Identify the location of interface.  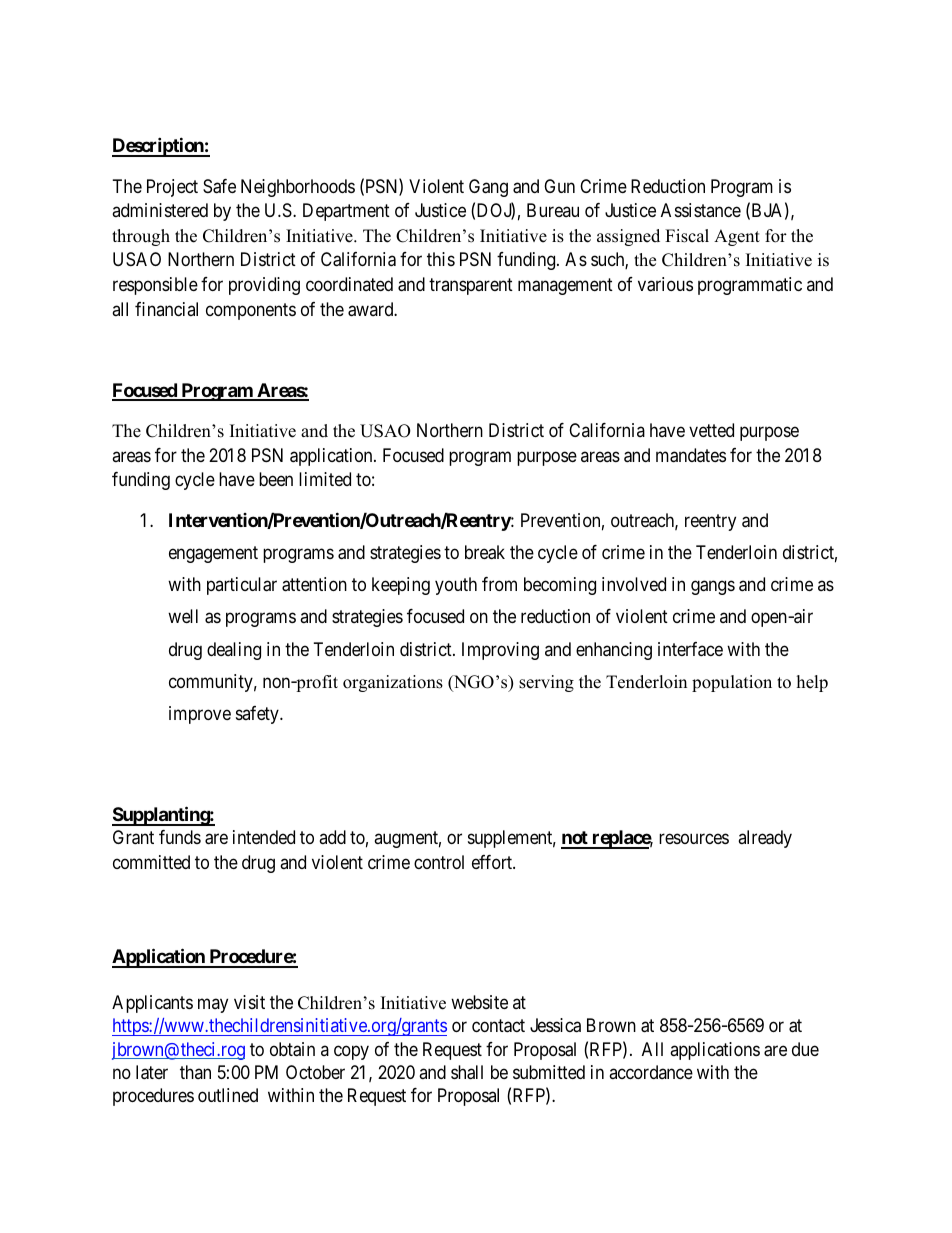
(690, 649).
